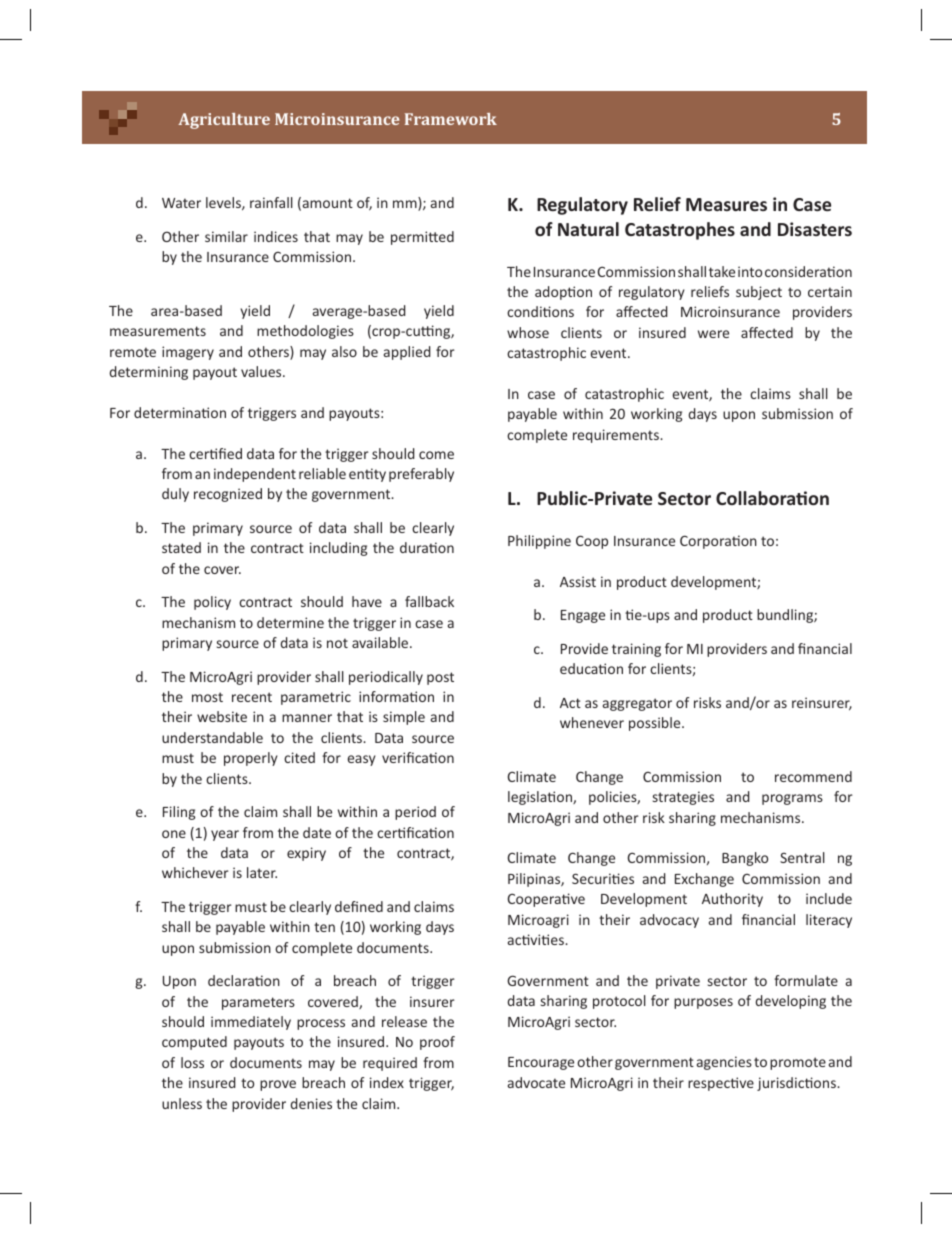 This screenshot has height=1233, width=952. Describe the element at coordinates (225, 835) in the screenshot. I see `year` at that location.
